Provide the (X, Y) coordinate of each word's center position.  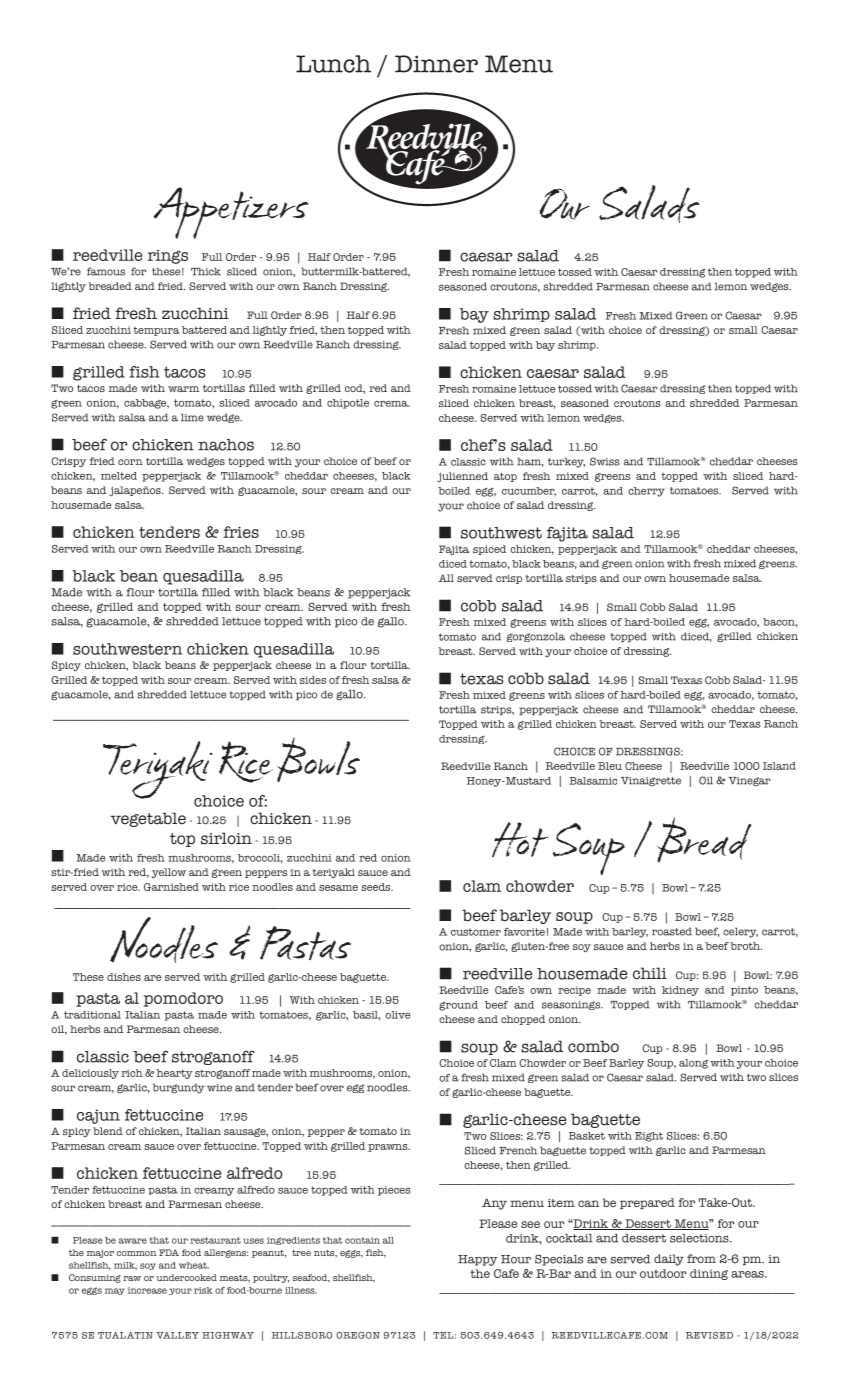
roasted (672, 931)
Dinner (436, 64)
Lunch (333, 64)
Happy (478, 1260)
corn (130, 462)
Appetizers (230, 213)
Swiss (605, 461)
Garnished (171, 887)
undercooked (186, 1277)
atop (505, 477)
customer (476, 932)
